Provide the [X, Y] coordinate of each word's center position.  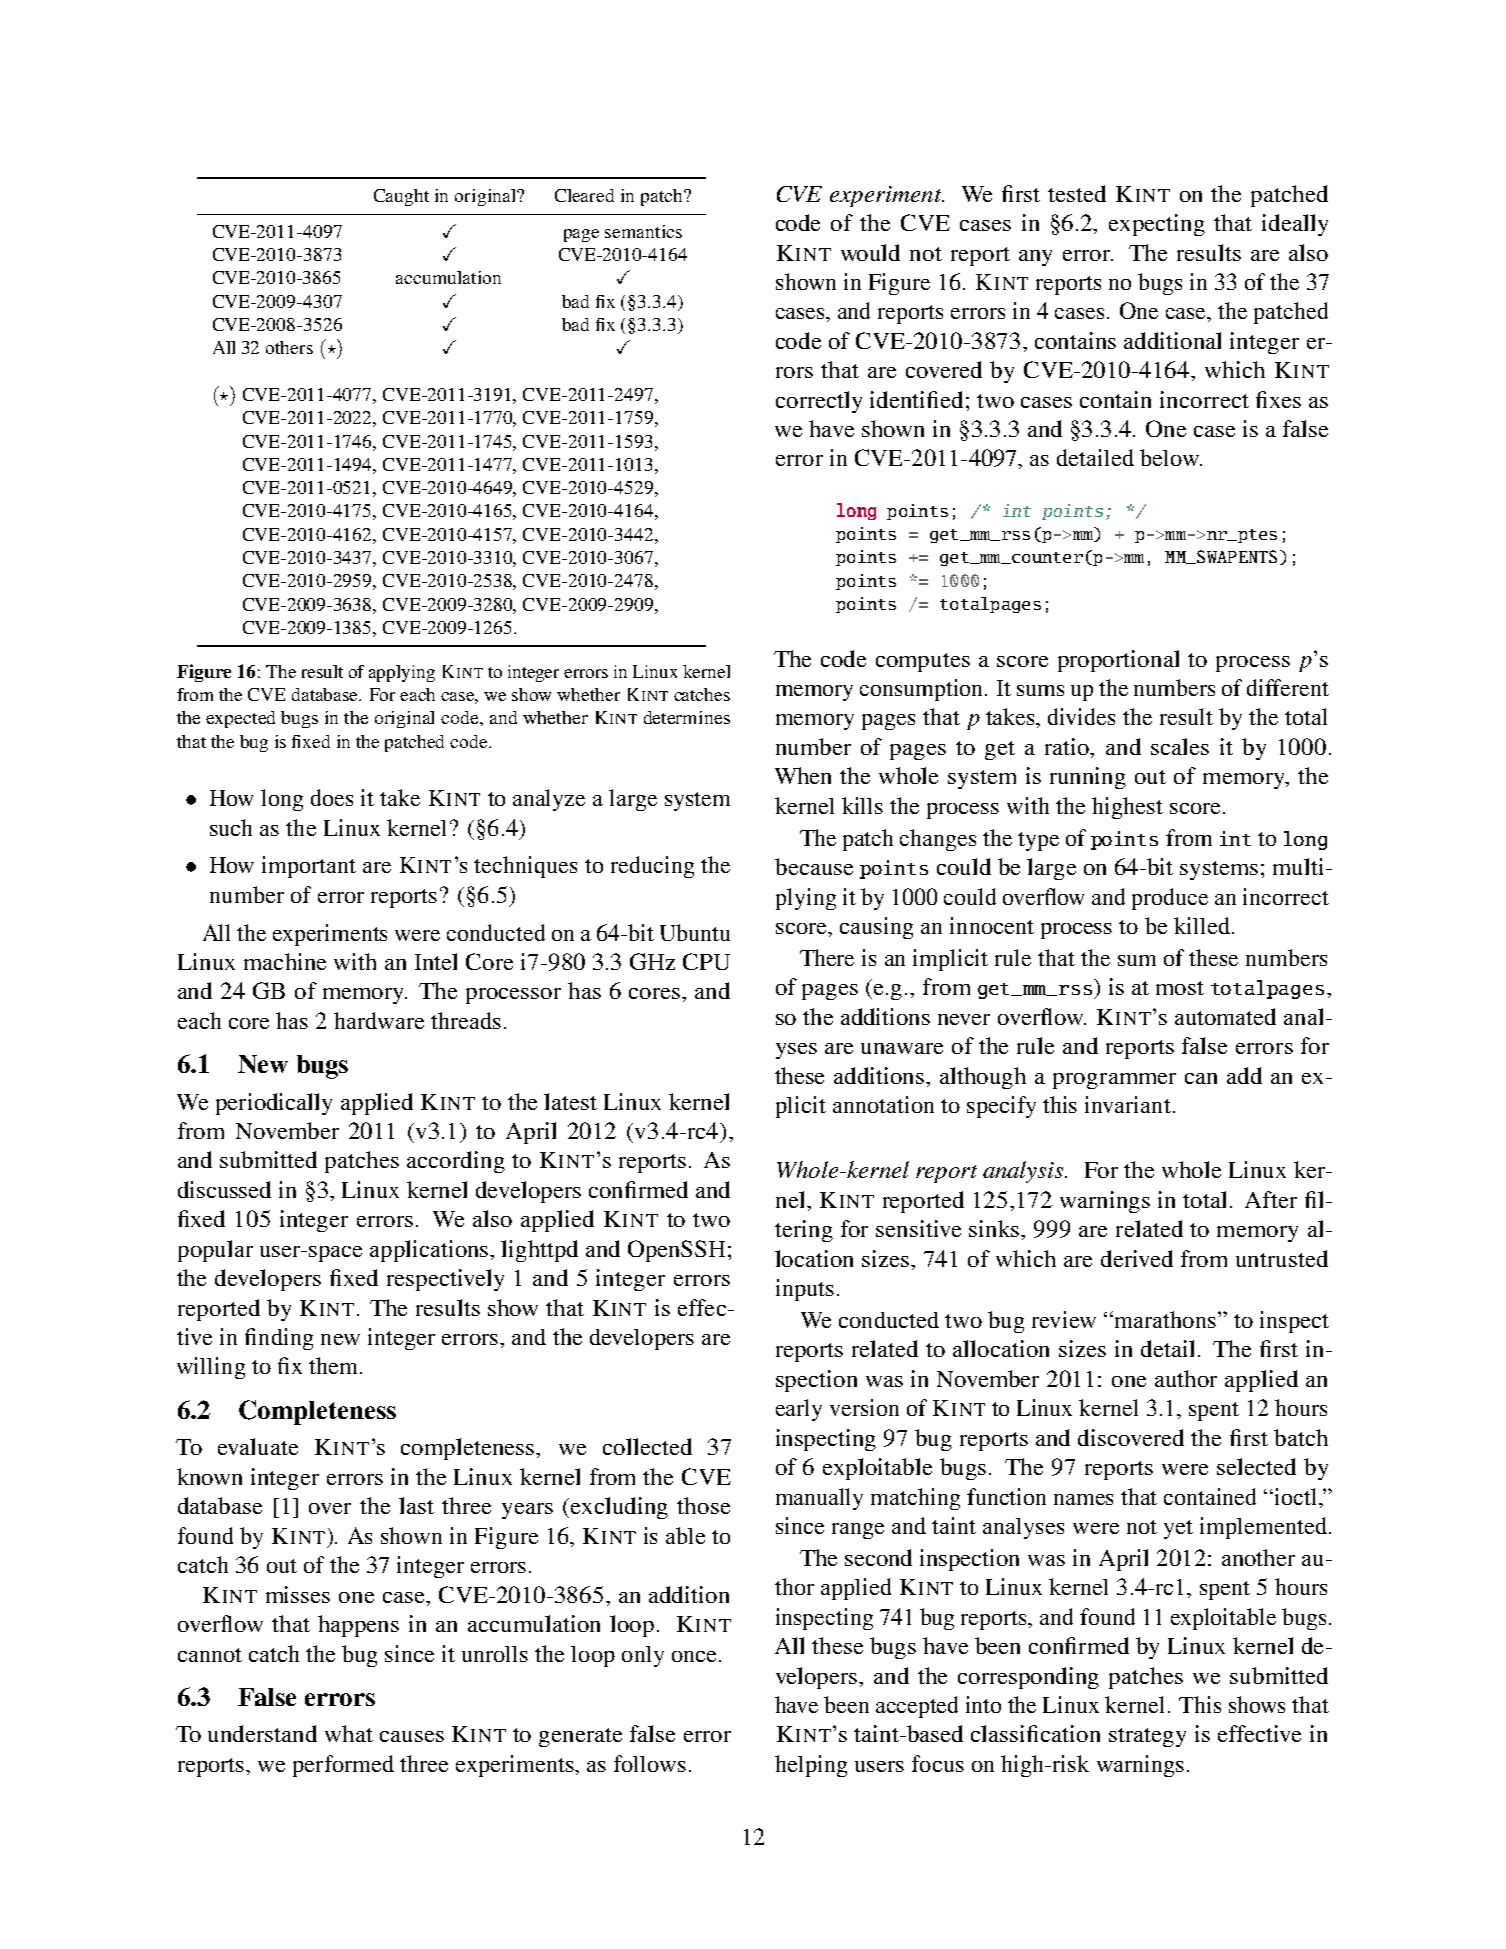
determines [687, 717]
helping [811, 1766]
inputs [805, 1290]
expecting [1157, 225]
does [332, 797]
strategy [1147, 1737]
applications [430, 1251]
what [349, 1733]
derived [1137, 1258]
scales [1180, 746]
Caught [401, 197]
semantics [643, 231]
